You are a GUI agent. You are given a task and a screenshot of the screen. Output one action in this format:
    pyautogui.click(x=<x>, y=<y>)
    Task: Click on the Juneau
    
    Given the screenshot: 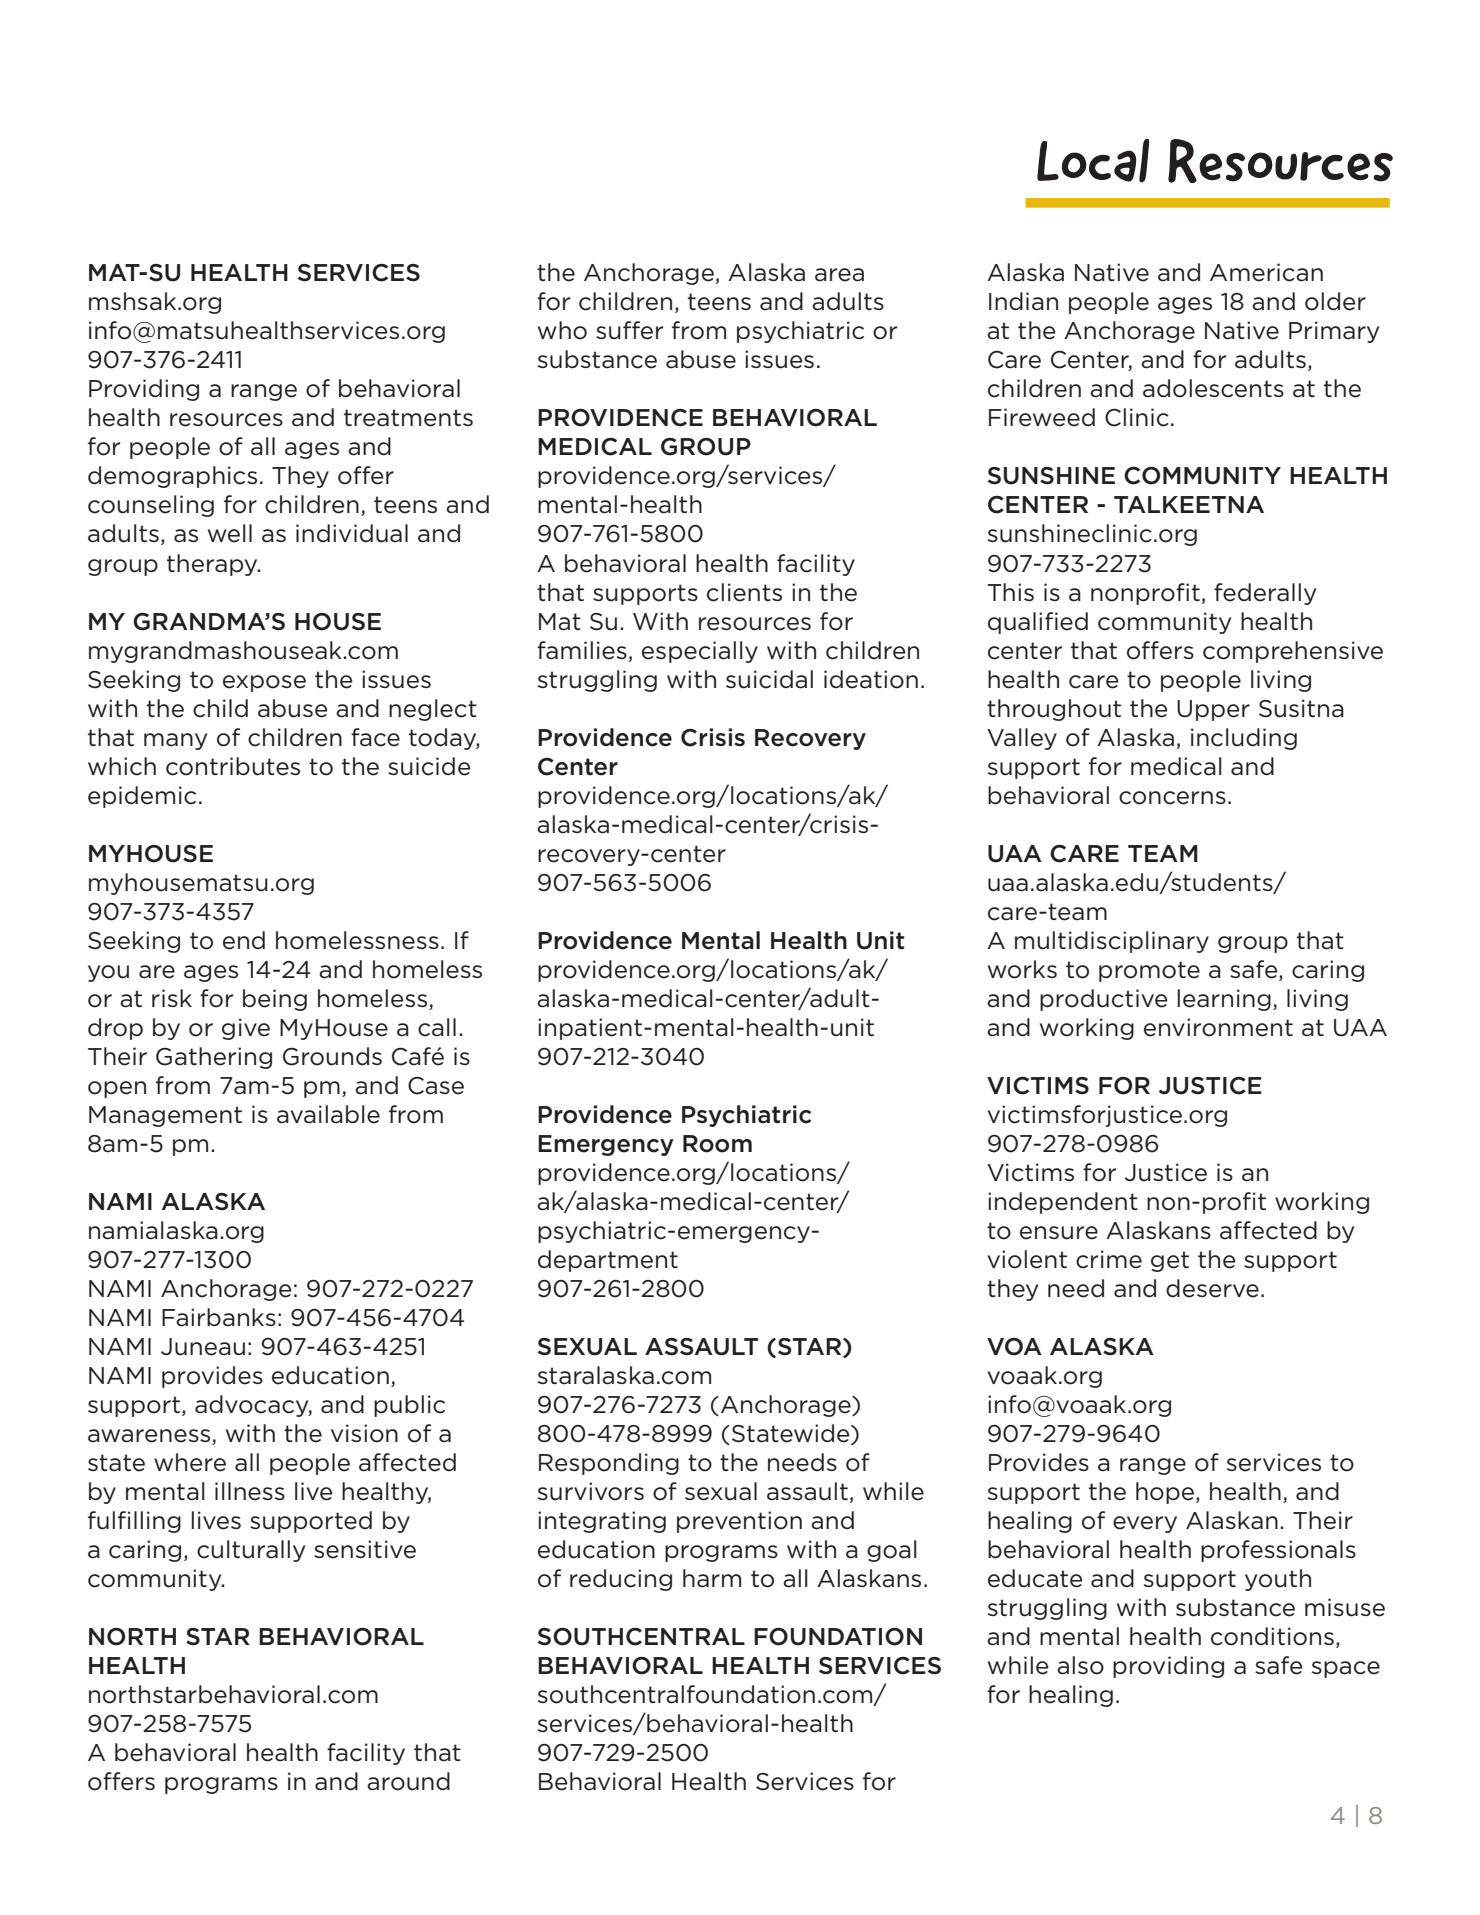 What is the action you would take?
    pyautogui.click(x=203, y=1347)
